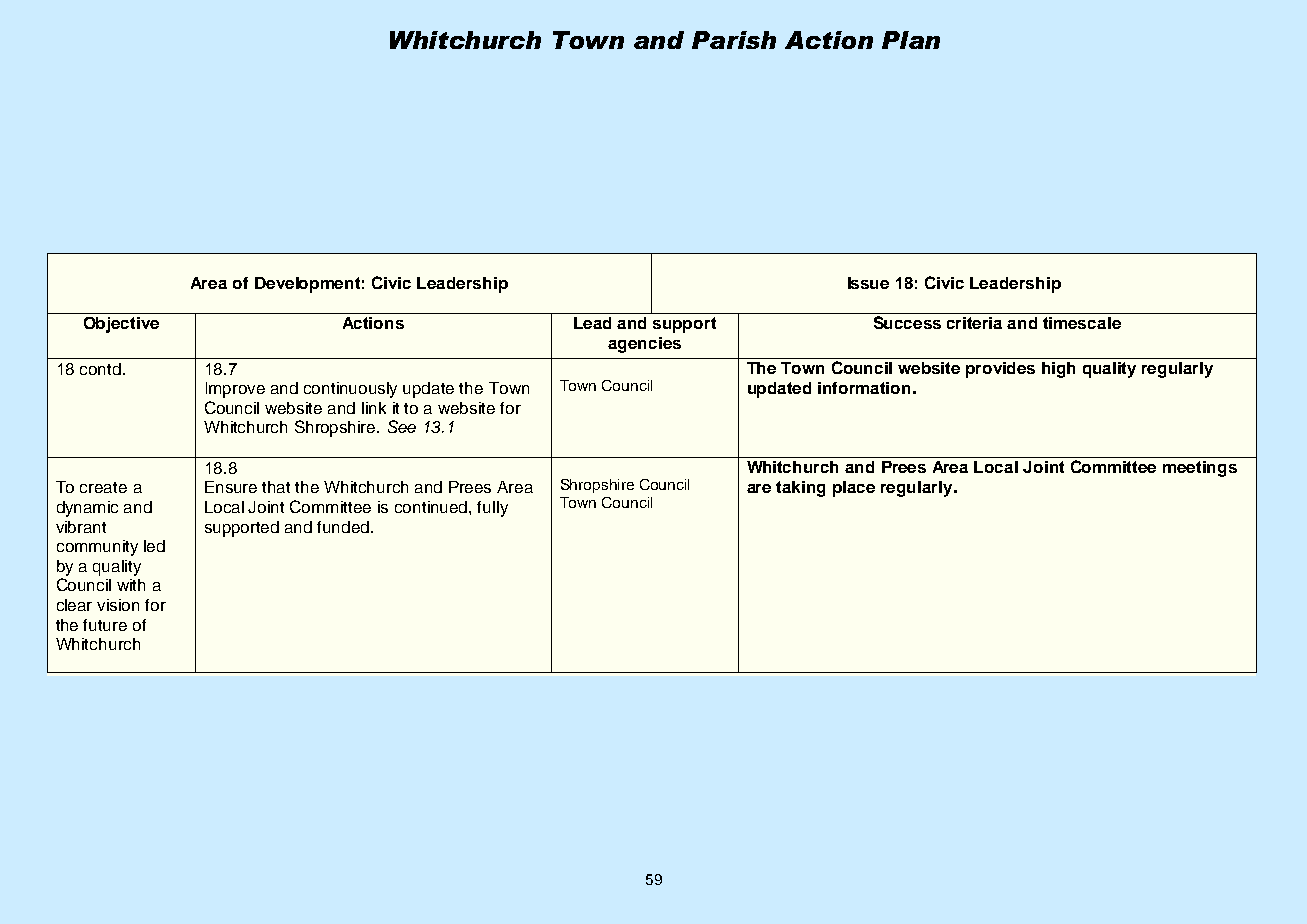  I want to click on Success, so click(907, 322).
